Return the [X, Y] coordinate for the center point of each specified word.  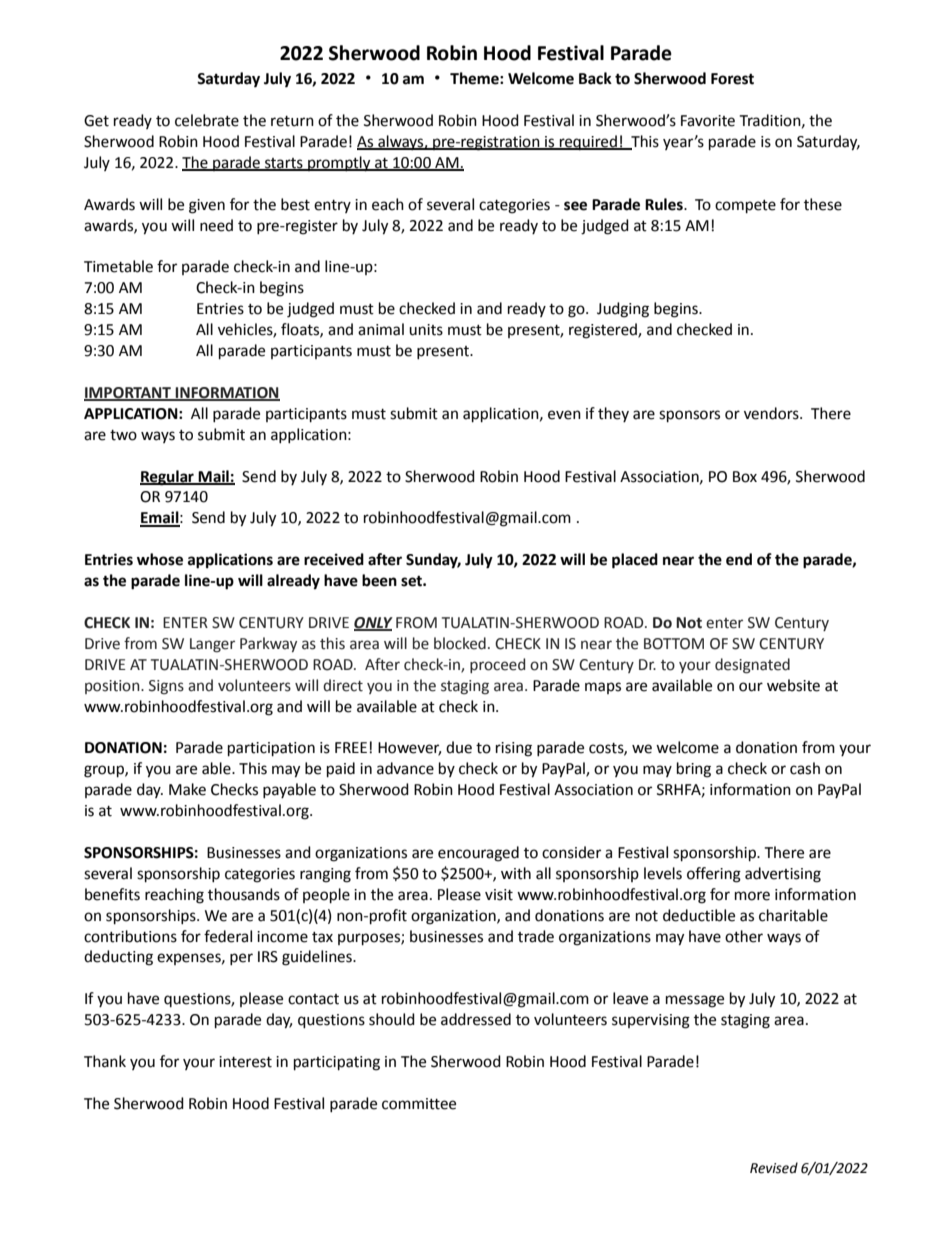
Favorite [708, 121]
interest [245, 1062]
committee [419, 1104]
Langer [212, 645]
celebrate [207, 120]
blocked [460, 643]
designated [752, 666]
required [588, 142]
